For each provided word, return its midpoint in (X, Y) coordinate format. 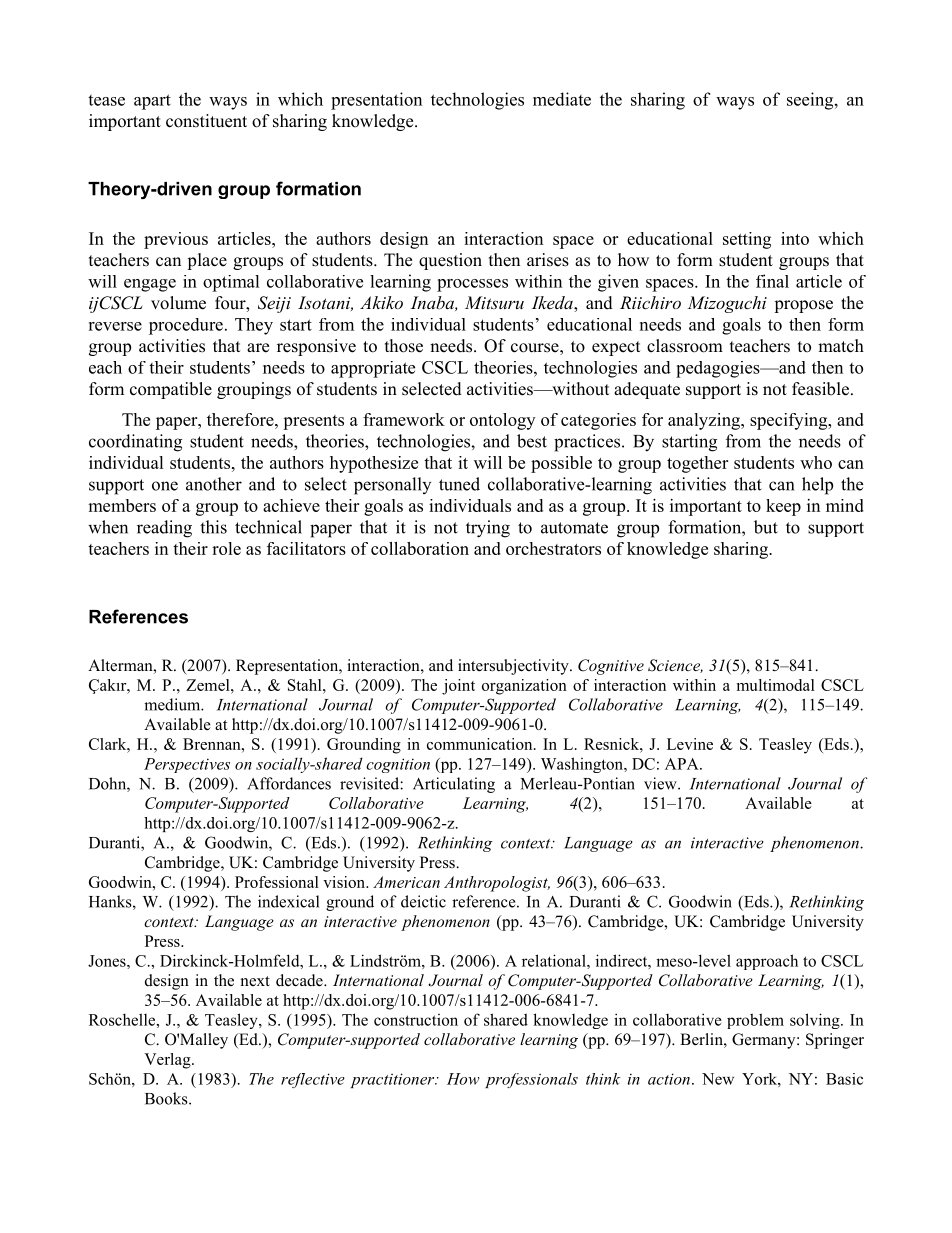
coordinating (135, 443)
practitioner (394, 1080)
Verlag (168, 1061)
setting (747, 240)
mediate (562, 99)
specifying (790, 421)
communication (481, 744)
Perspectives (187, 765)
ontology (502, 421)
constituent (206, 121)
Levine (690, 744)
